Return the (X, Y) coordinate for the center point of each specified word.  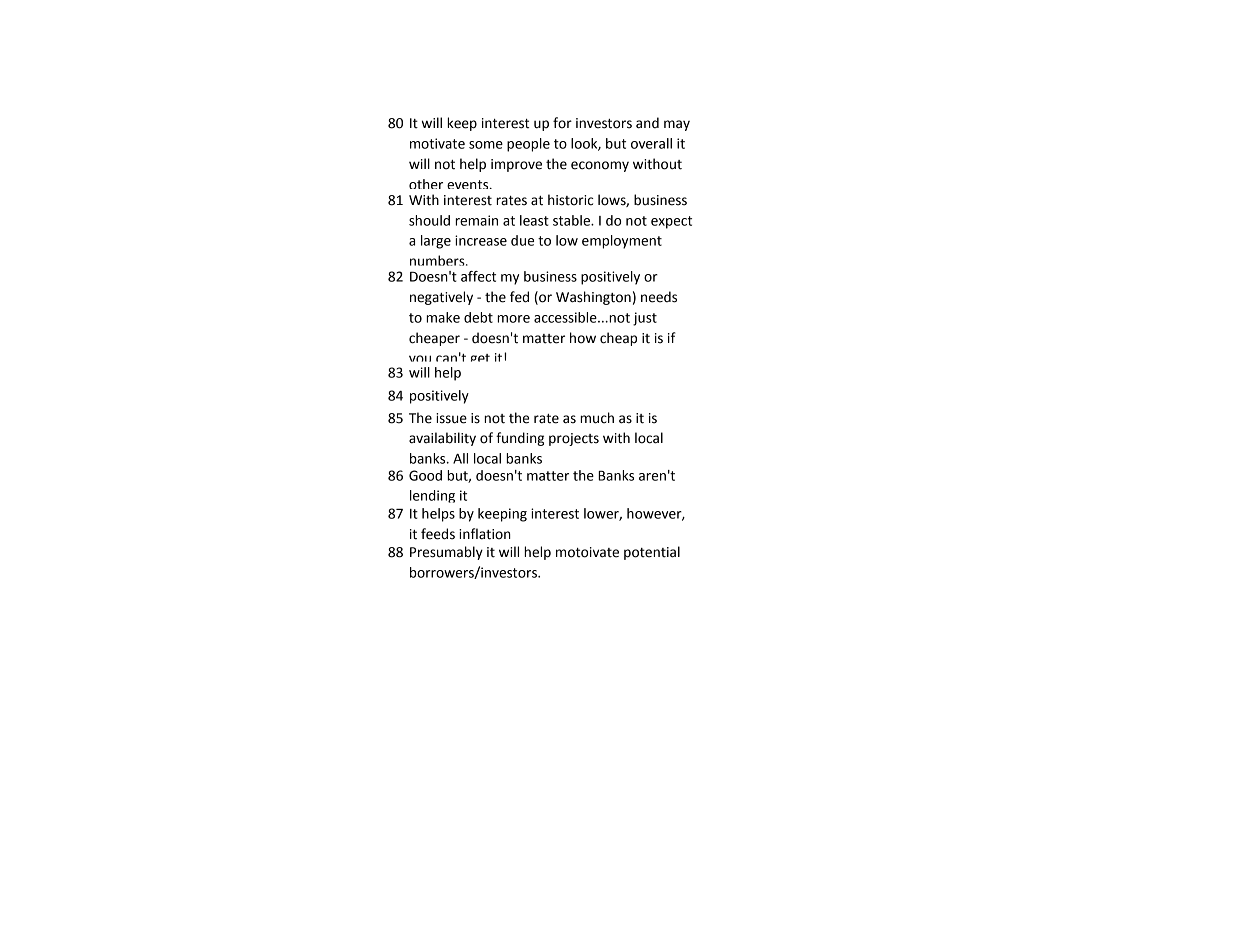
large (436, 242)
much (597, 418)
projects (574, 439)
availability (442, 439)
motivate (437, 143)
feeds (438, 534)
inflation (485, 534)
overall (651, 143)
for (562, 123)
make (443, 317)
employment (622, 242)
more (513, 319)
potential (652, 553)
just (645, 319)
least (534, 220)
